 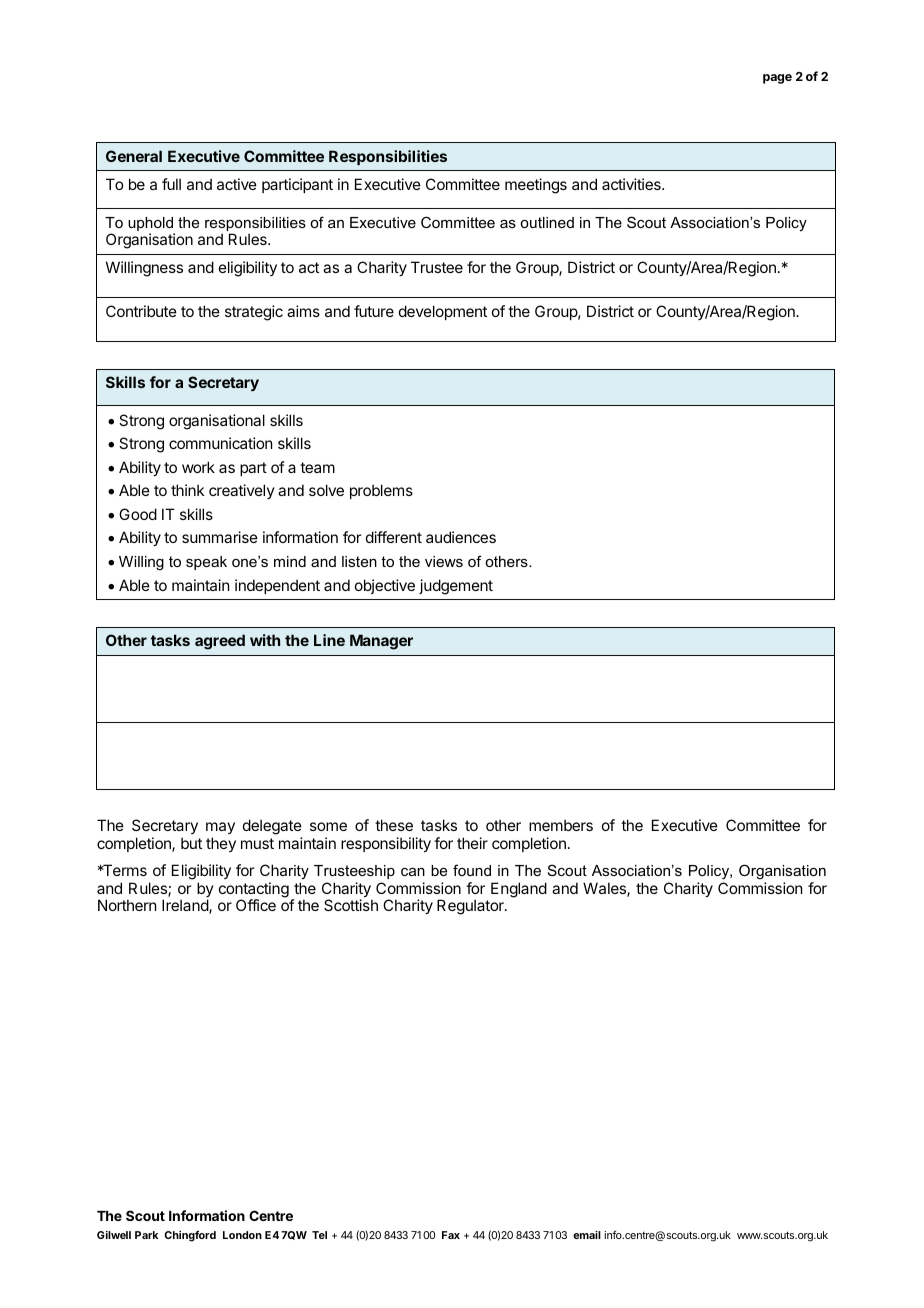 I want to click on Office, so click(x=256, y=905).
